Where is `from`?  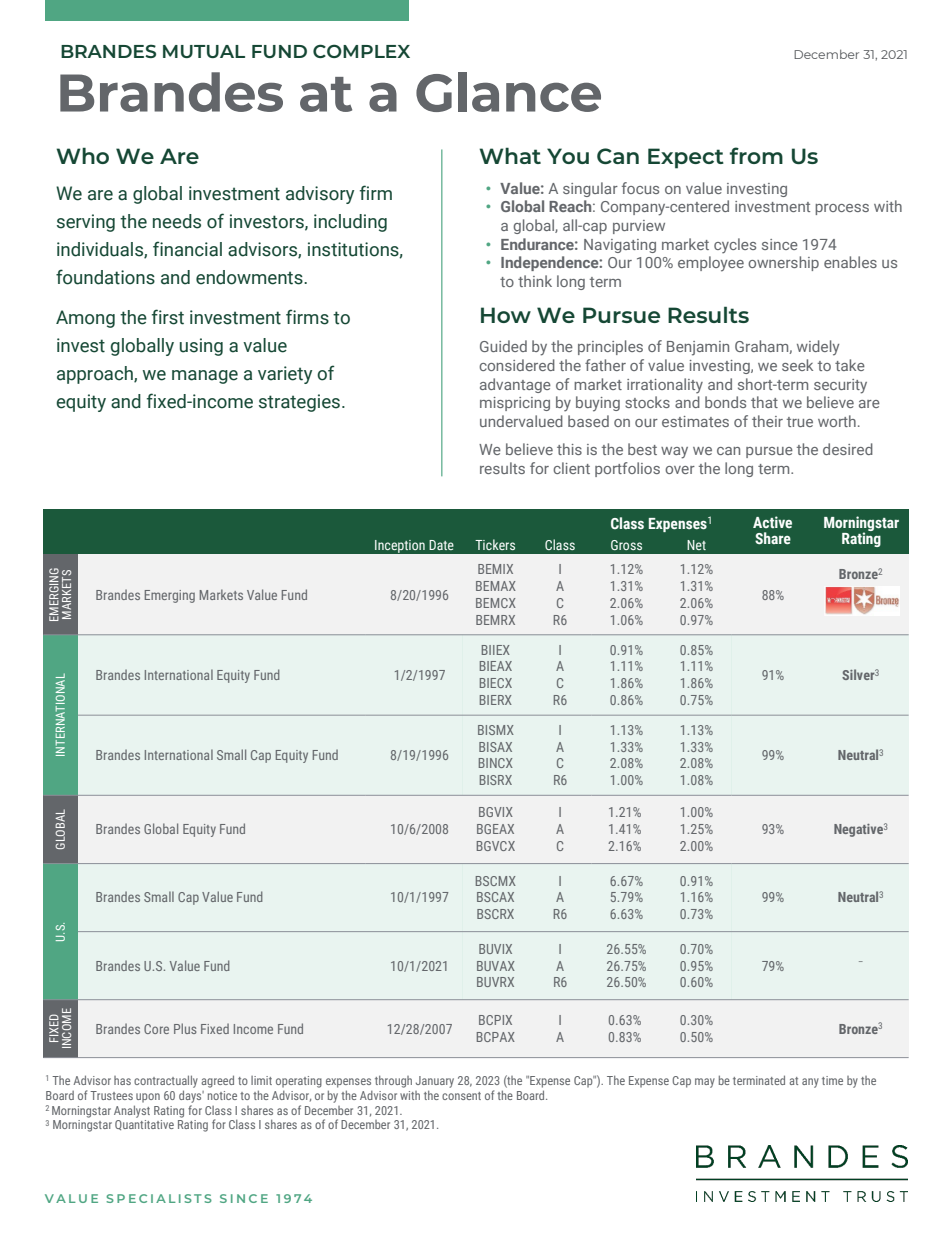 from is located at coordinates (756, 155).
